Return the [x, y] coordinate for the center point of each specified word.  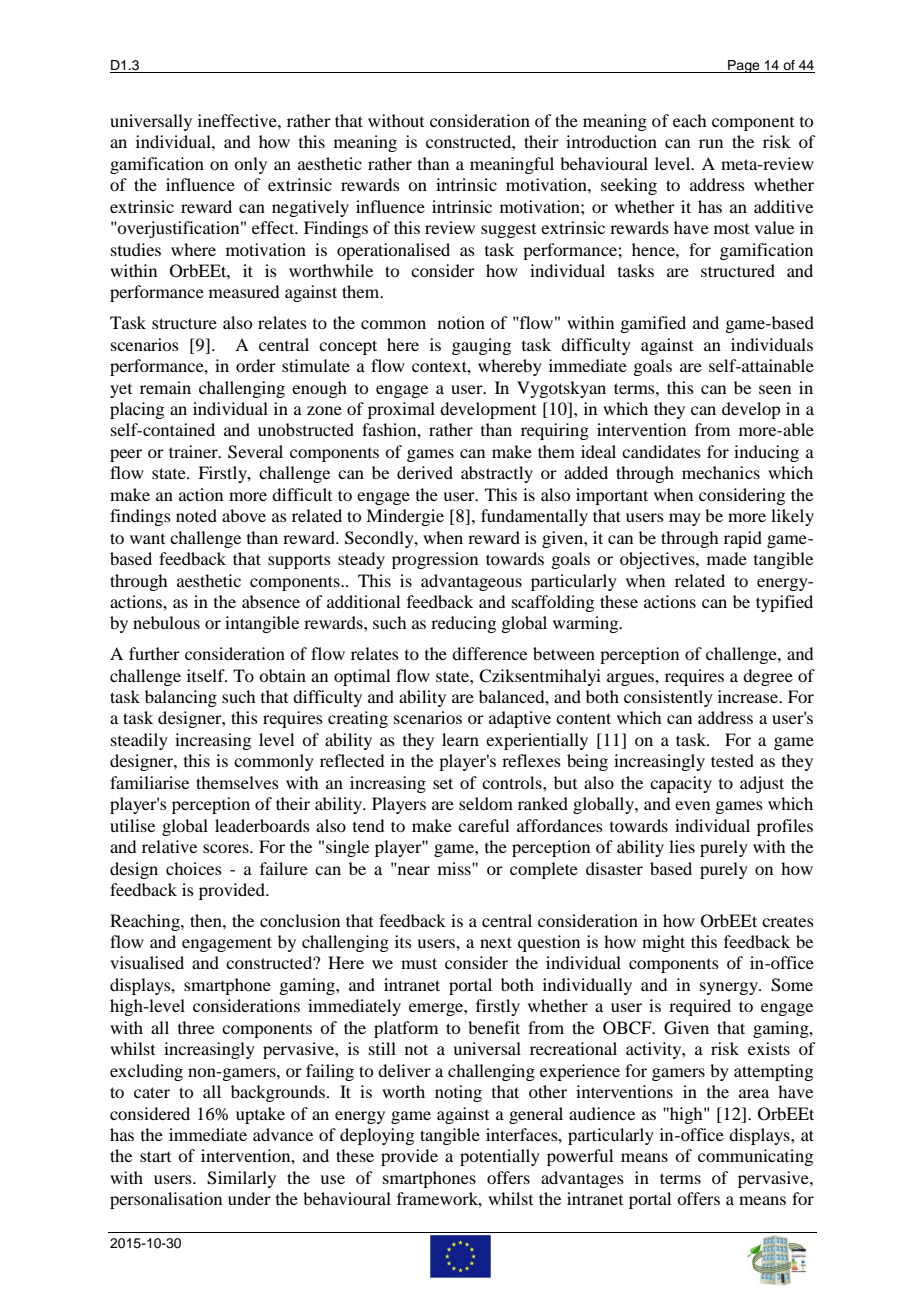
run [711, 143]
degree [768, 677]
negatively [310, 208]
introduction [611, 141]
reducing [463, 624]
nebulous [166, 622]
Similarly [241, 1179]
